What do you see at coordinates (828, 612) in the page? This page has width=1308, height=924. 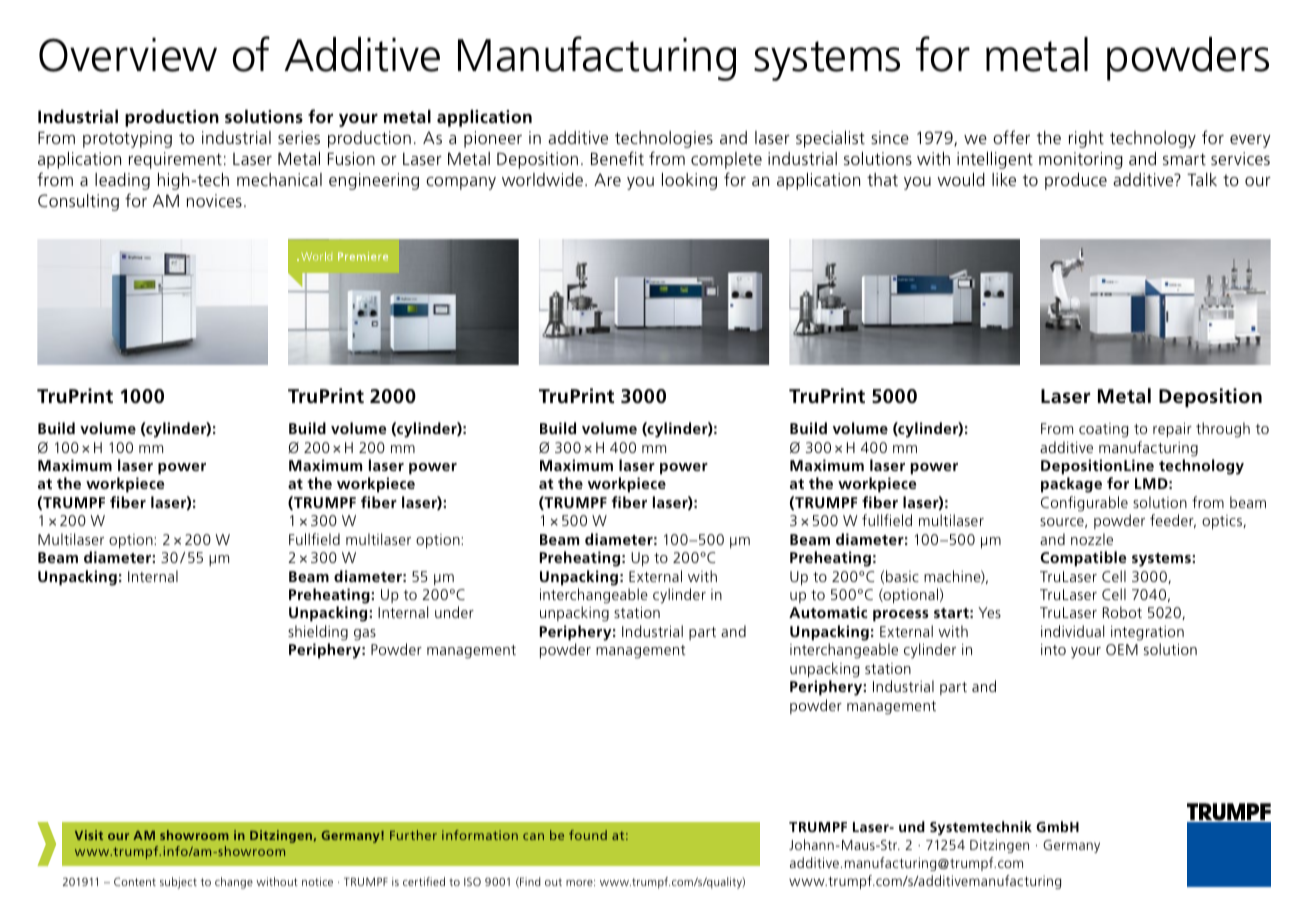 I see `Automatic` at bounding box center [828, 612].
